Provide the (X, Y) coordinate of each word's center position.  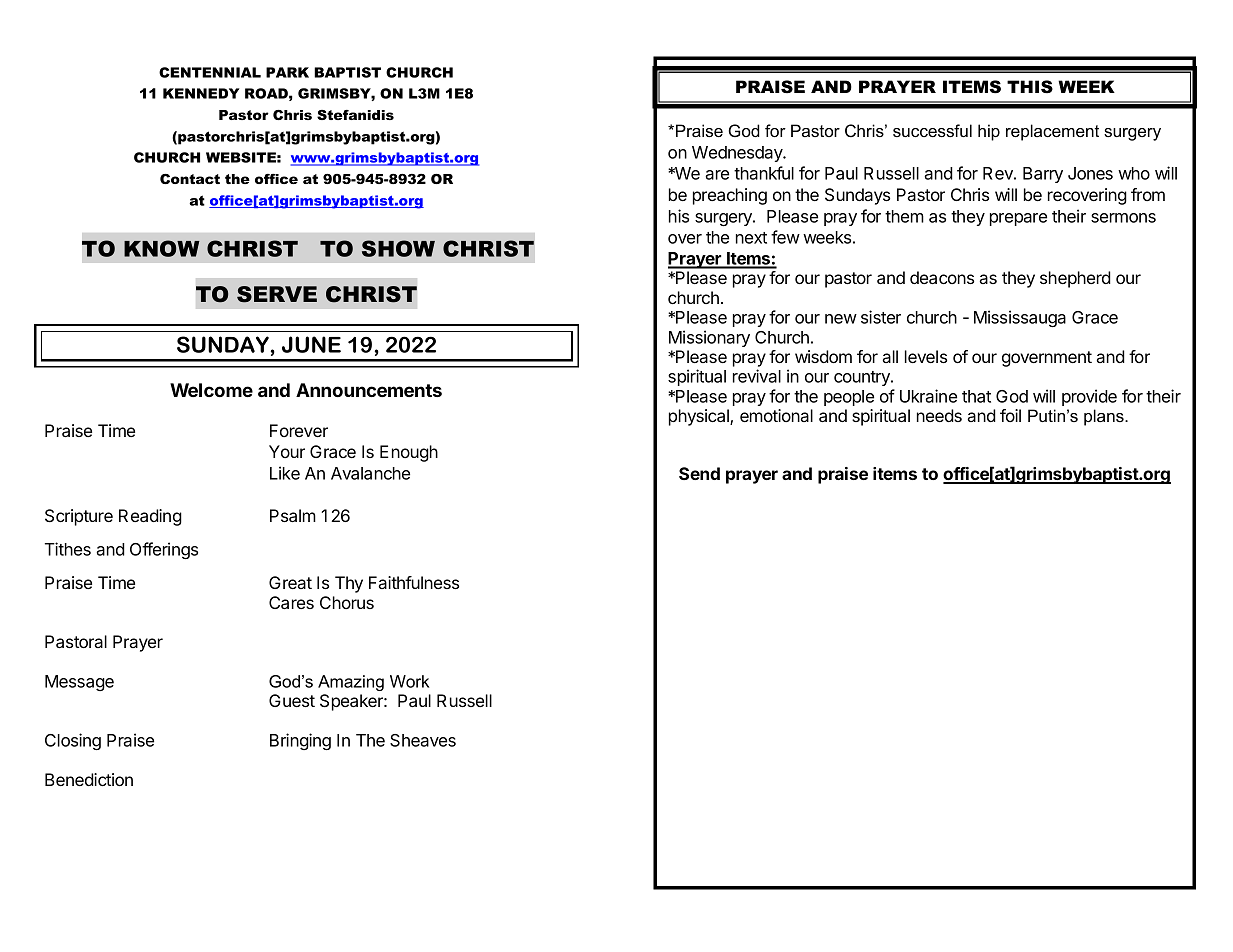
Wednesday (738, 154)
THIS (1030, 86)
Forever (299, 430)
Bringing (300, 741)
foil (1010, 415)
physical (700, 417)
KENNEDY (201, 93)
